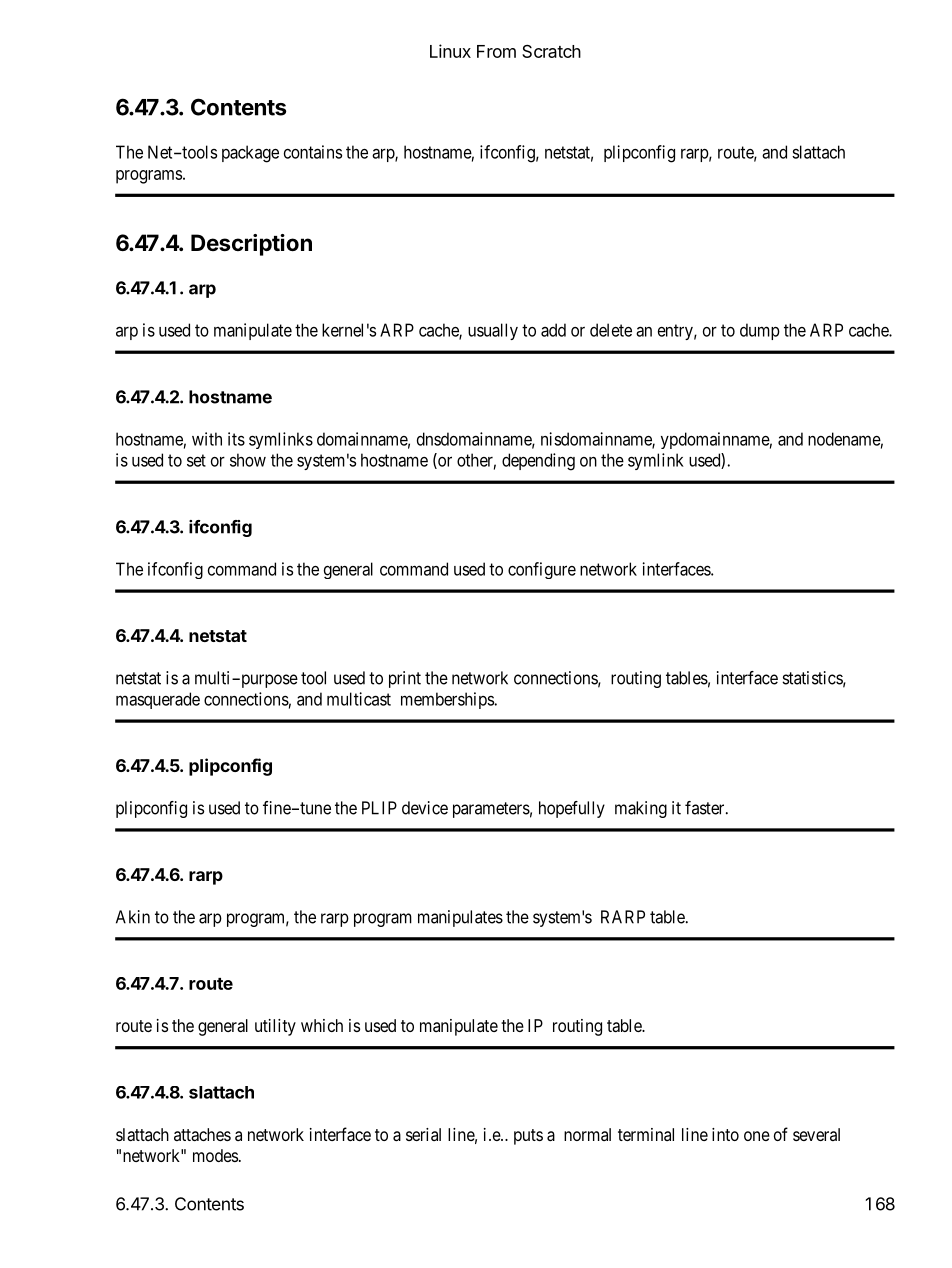 Image resolution: width=952 pixels, height=1268 pixels. I want to click on Scratch, so click(551, 51).
